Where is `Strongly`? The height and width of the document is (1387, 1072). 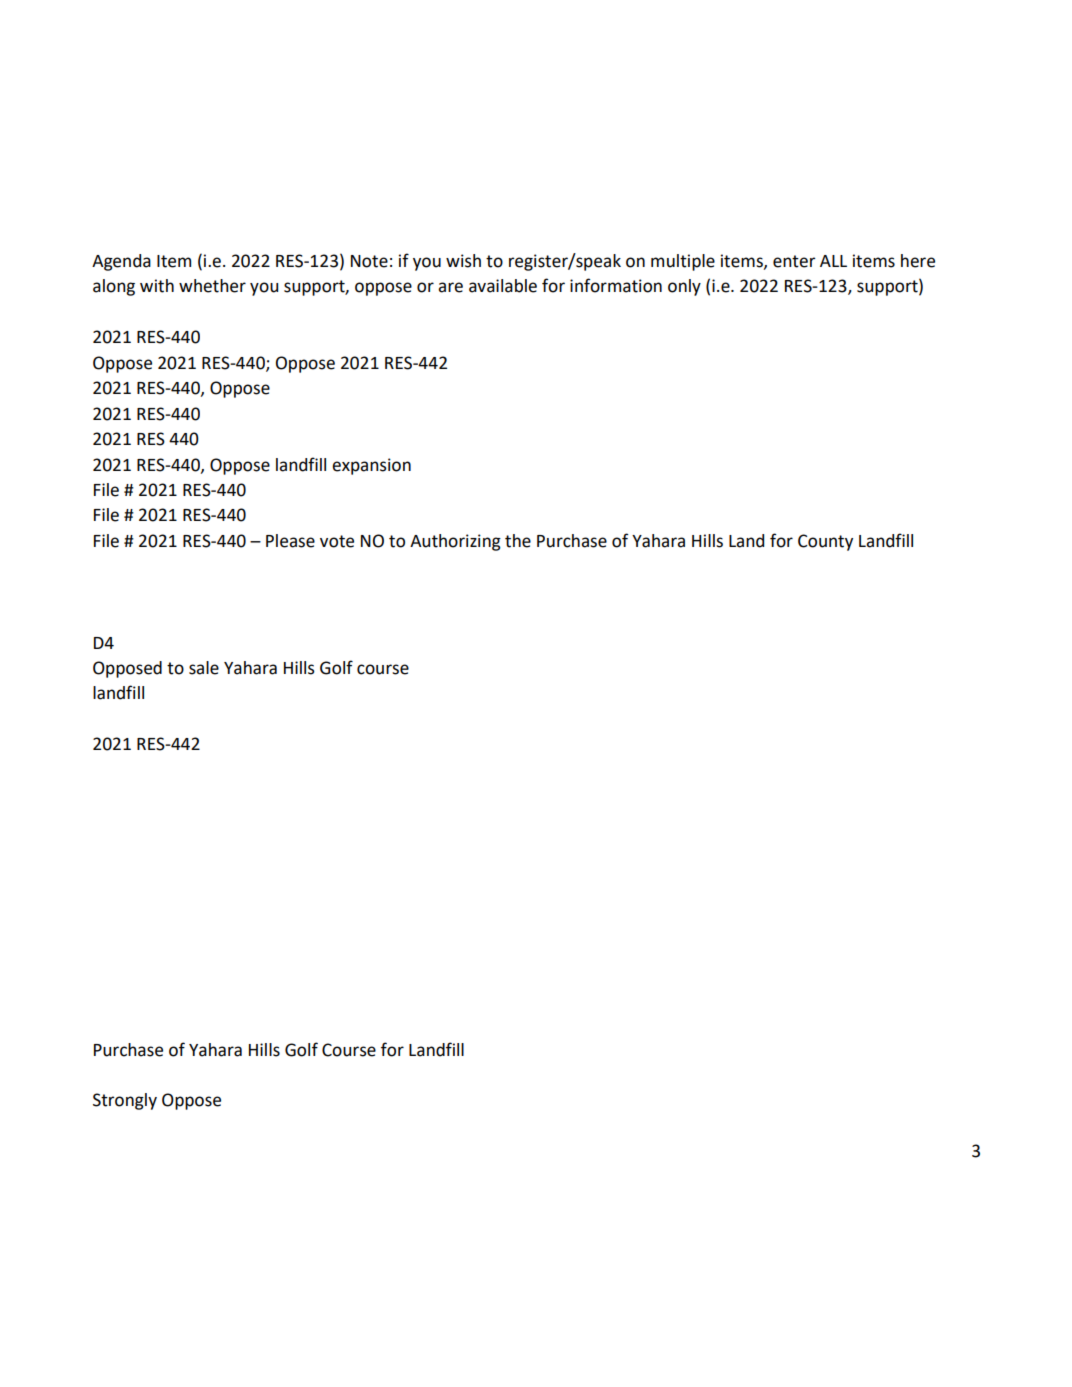 Strongly is located at coordinates (125, 1101).
